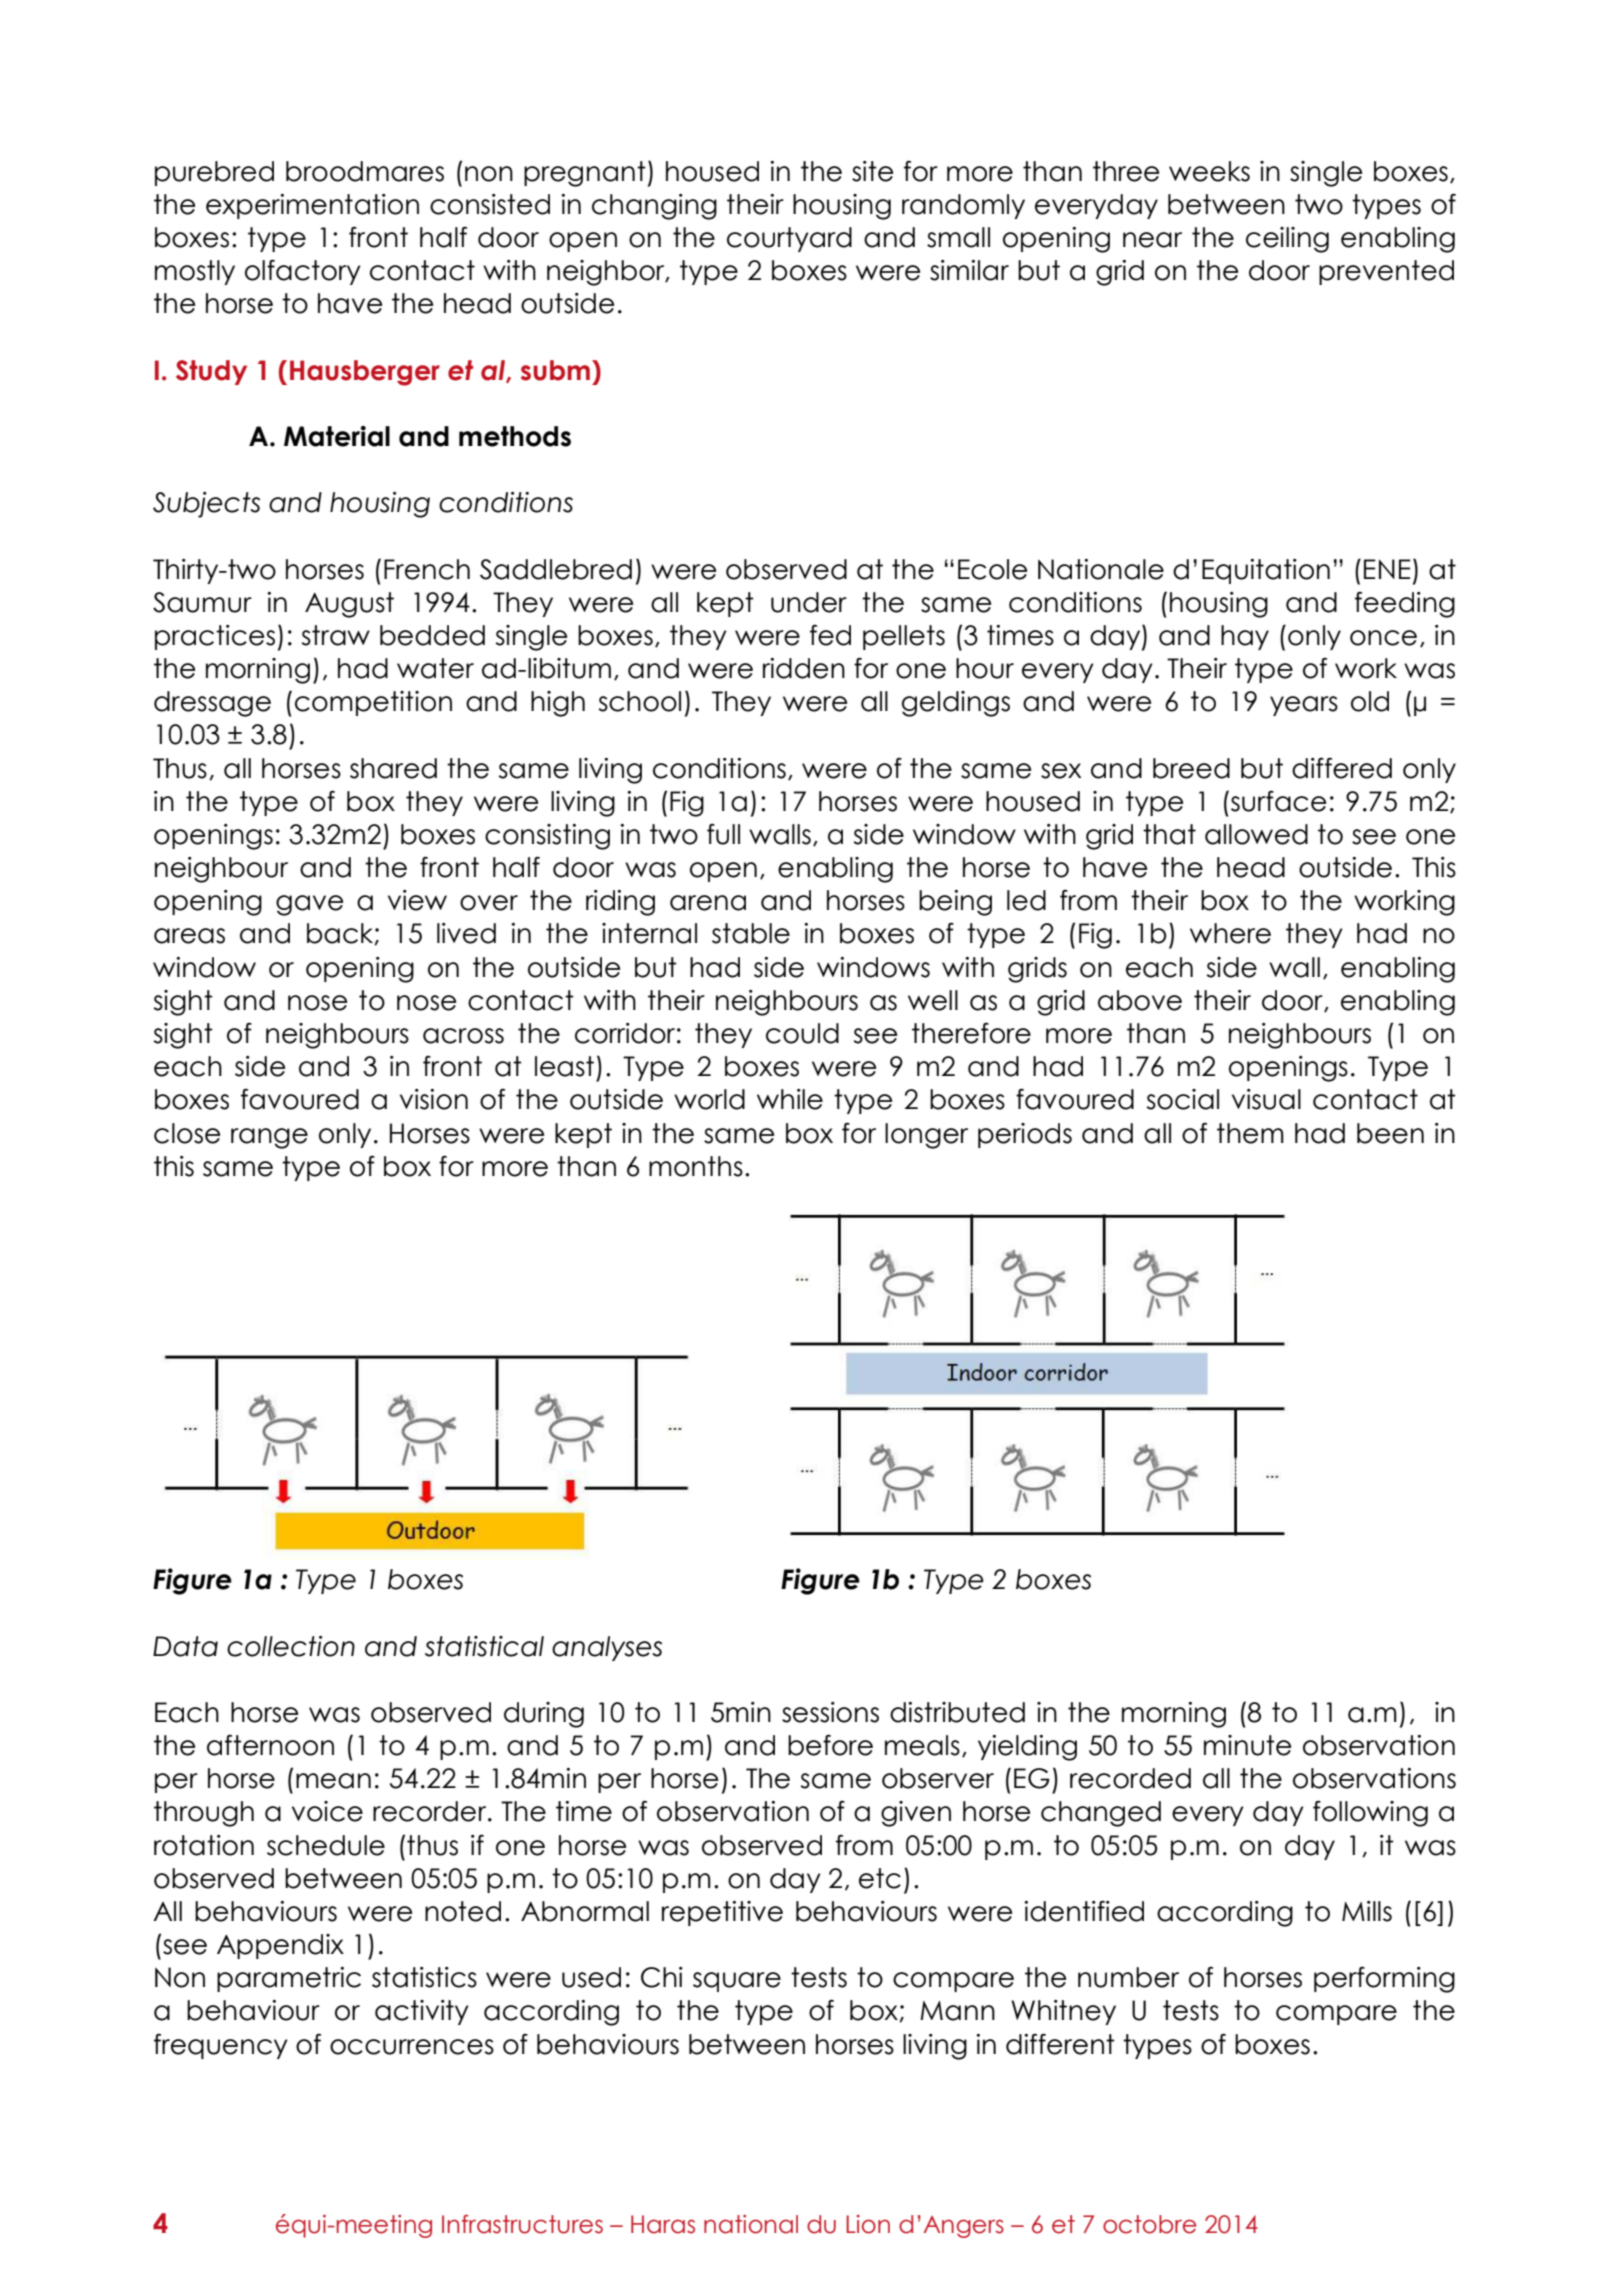 The width and height of the screenshot is (1609, 2277). What do you see at coordinates (335, 635) in the screenshot?
I see `straw` at bounding box center [335, 635].
